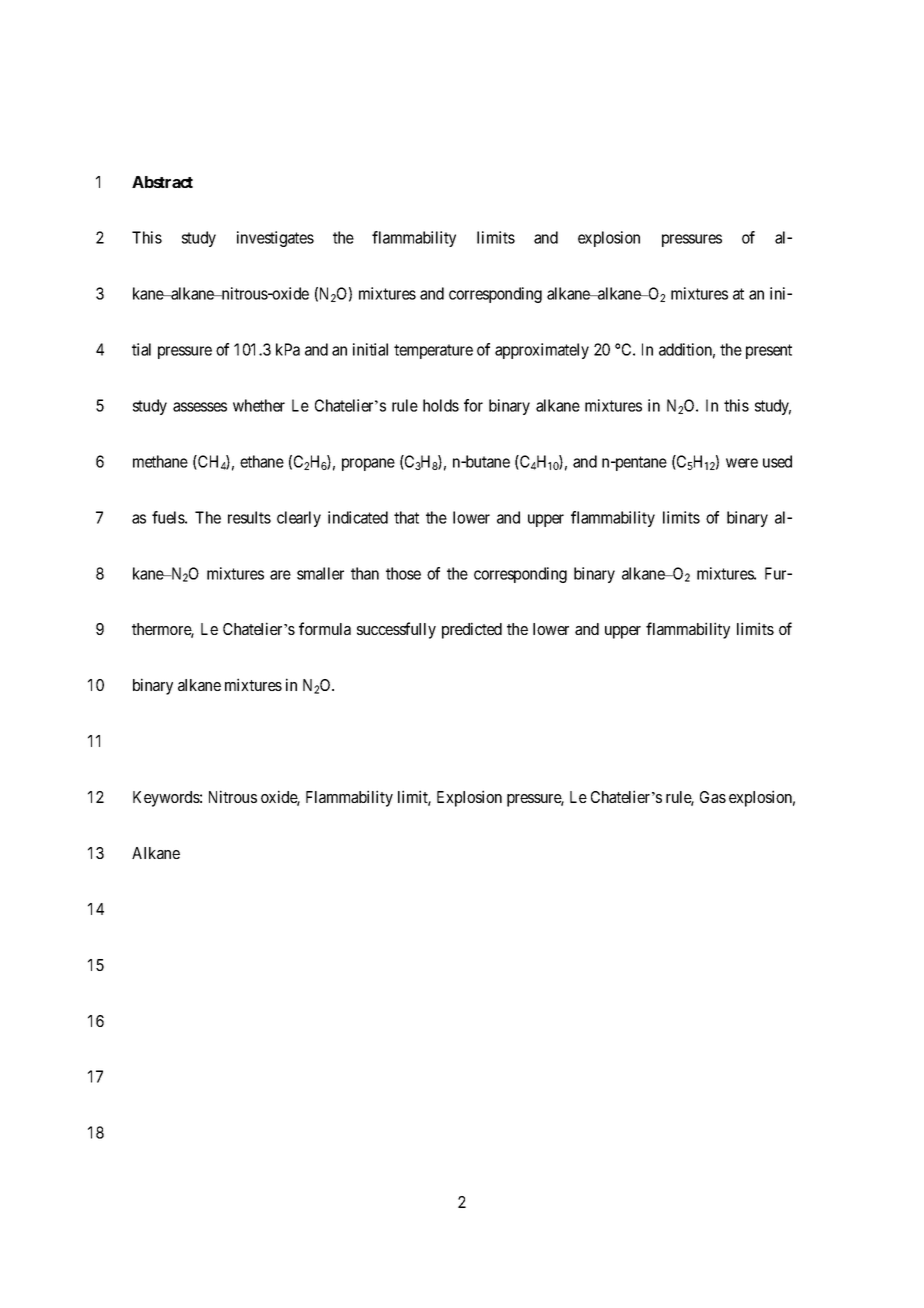 This document has width=924, height=1308. Describe the element at coordinates (249, 517) in the document. I see `results` at that location.
